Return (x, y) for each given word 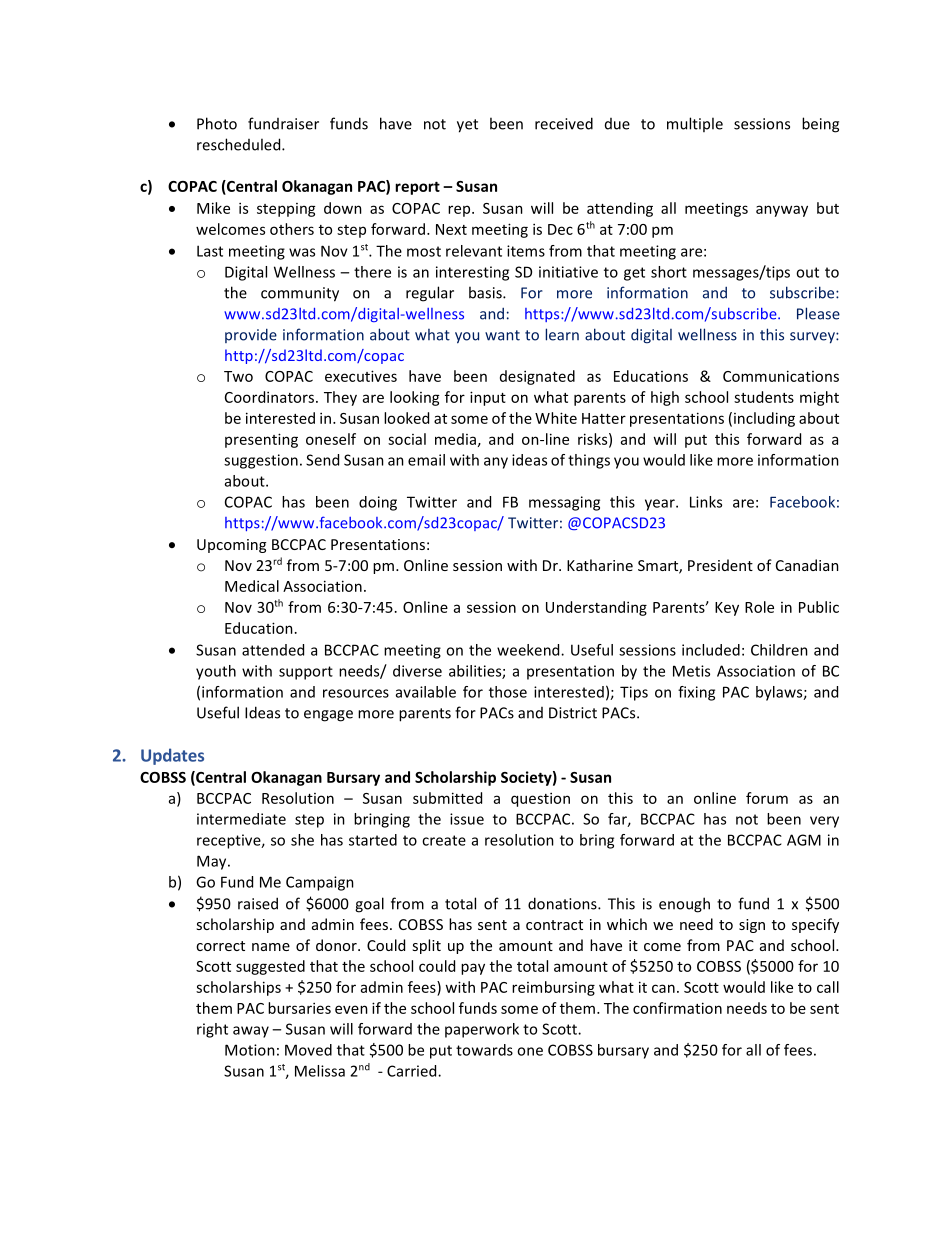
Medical (252, 586)
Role (759, 607)
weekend (529, 650)
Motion (250, 1050)
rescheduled (240, 144)
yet (467, 126)
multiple (695, 124)
